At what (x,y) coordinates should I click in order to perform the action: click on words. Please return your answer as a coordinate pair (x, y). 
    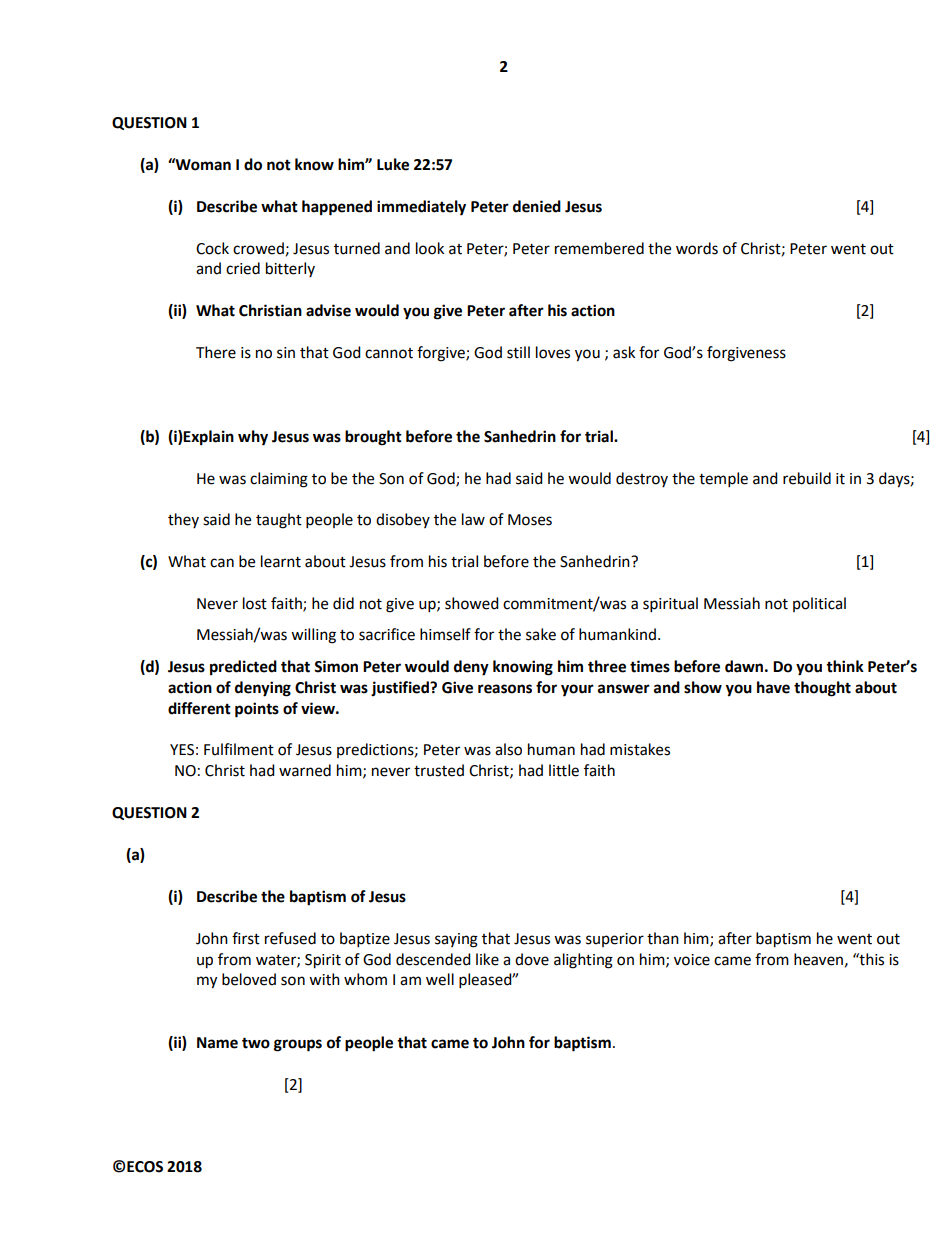
    Looking at the image, I should click on (697, 248).
